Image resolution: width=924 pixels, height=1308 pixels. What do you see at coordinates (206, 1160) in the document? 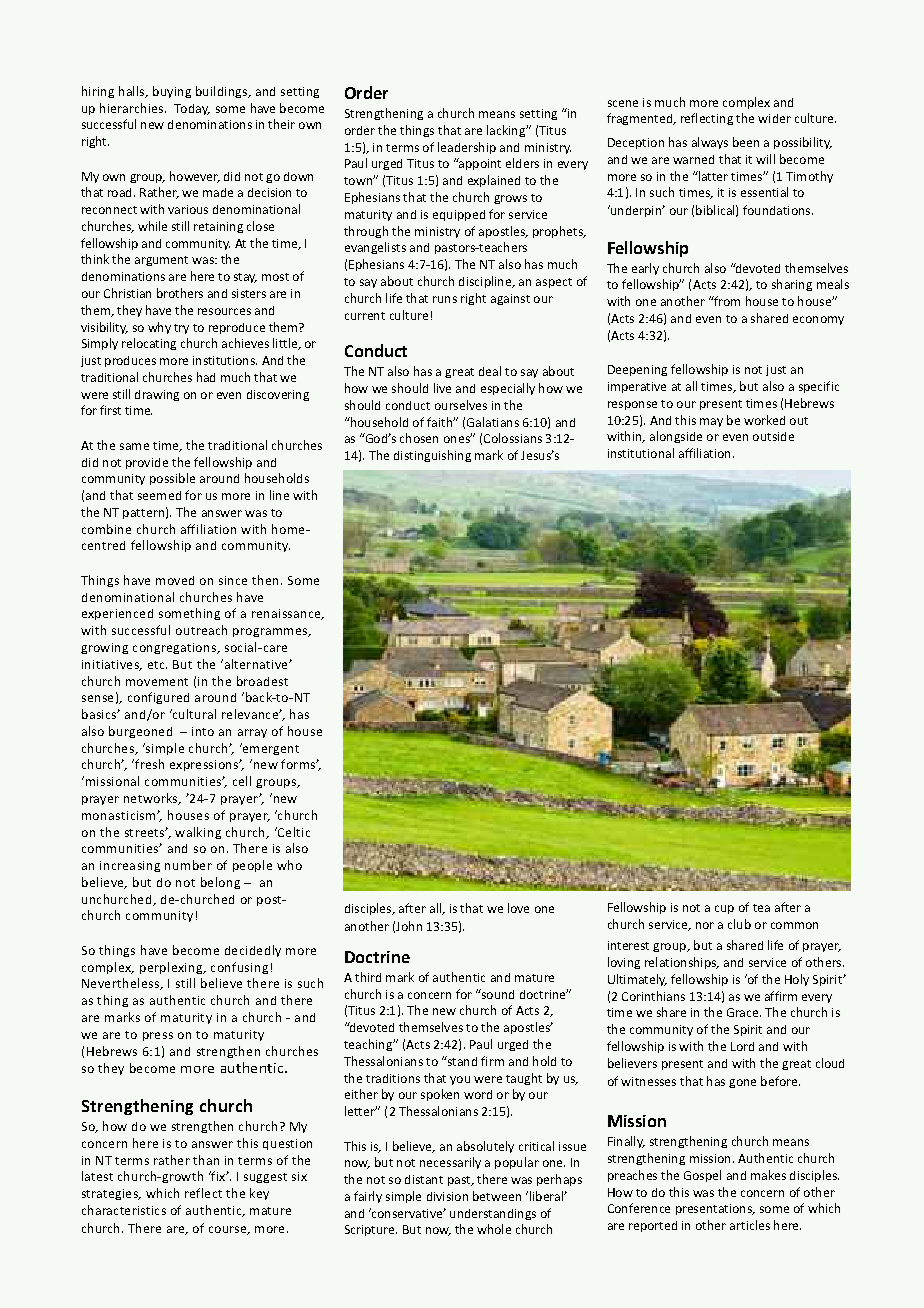
I see `than` at bounding box center [206, 1160].
